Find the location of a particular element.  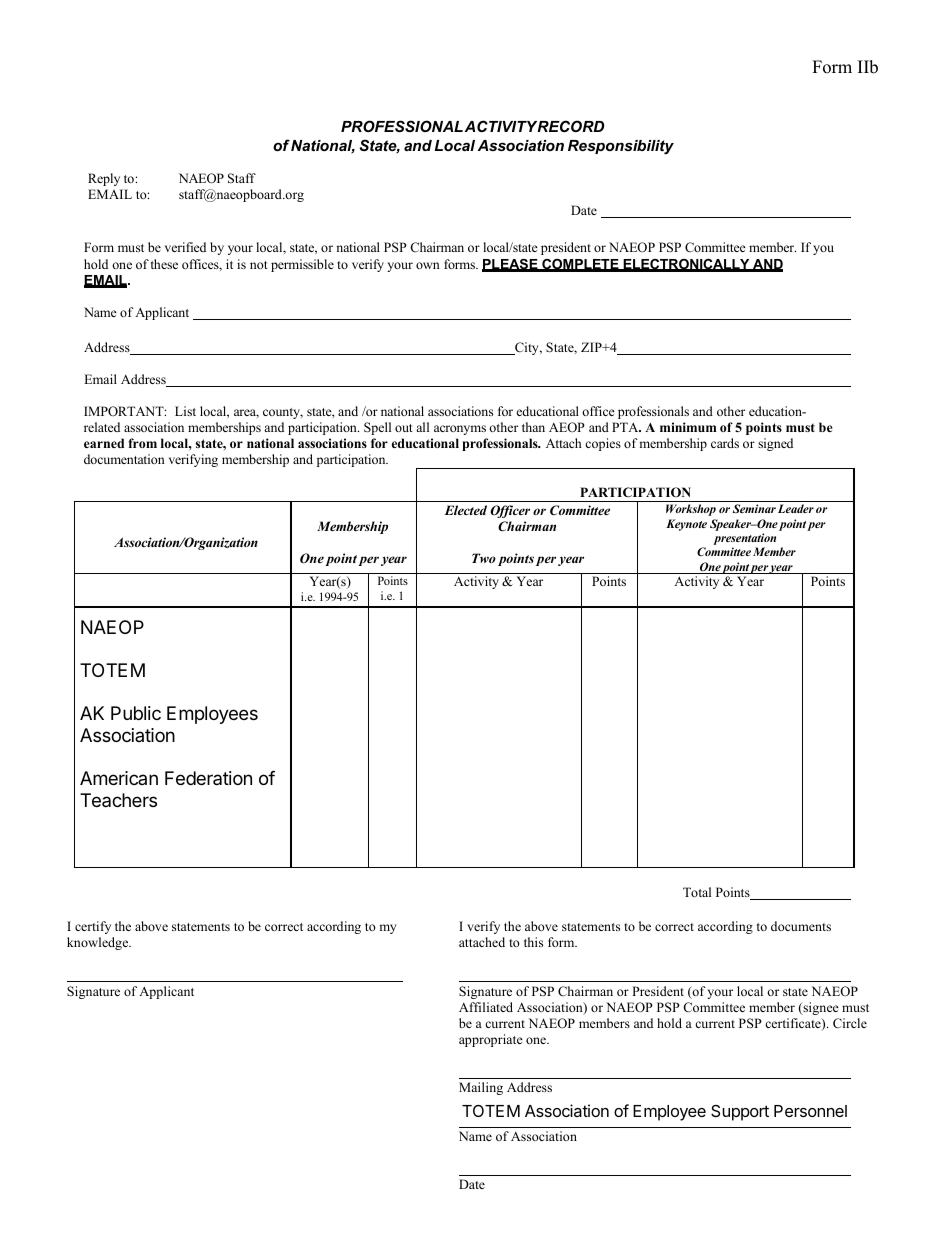

certify is located at coordinates (93, 927).
